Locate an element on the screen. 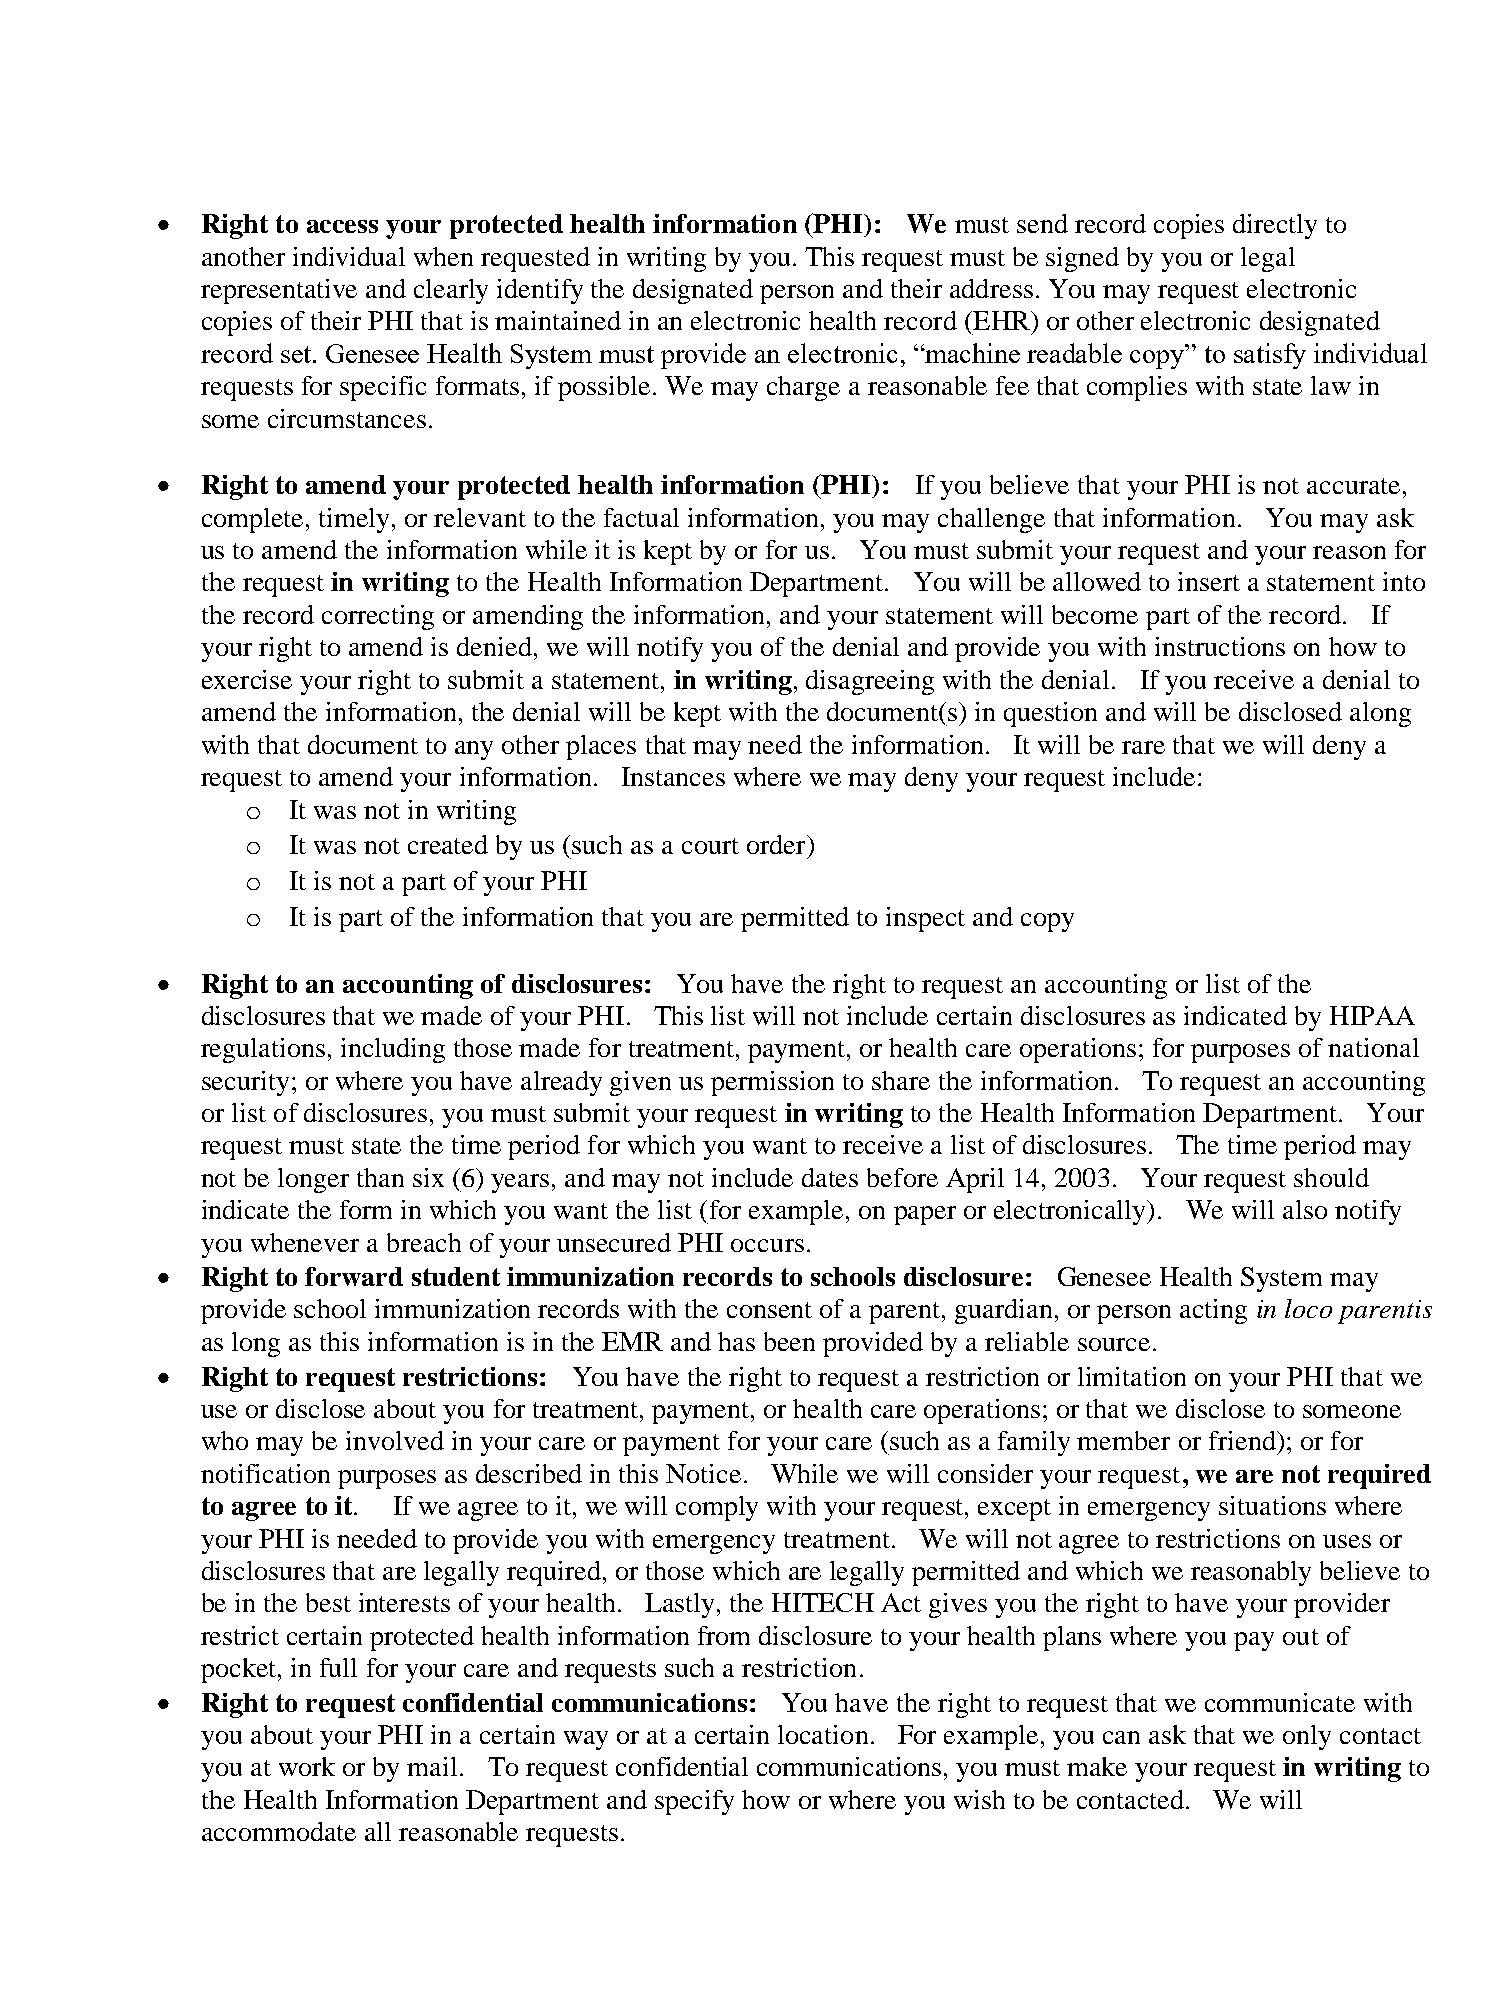 This screenshot has height=2002, width=1499. location is located at coordinates (823, 1734).
